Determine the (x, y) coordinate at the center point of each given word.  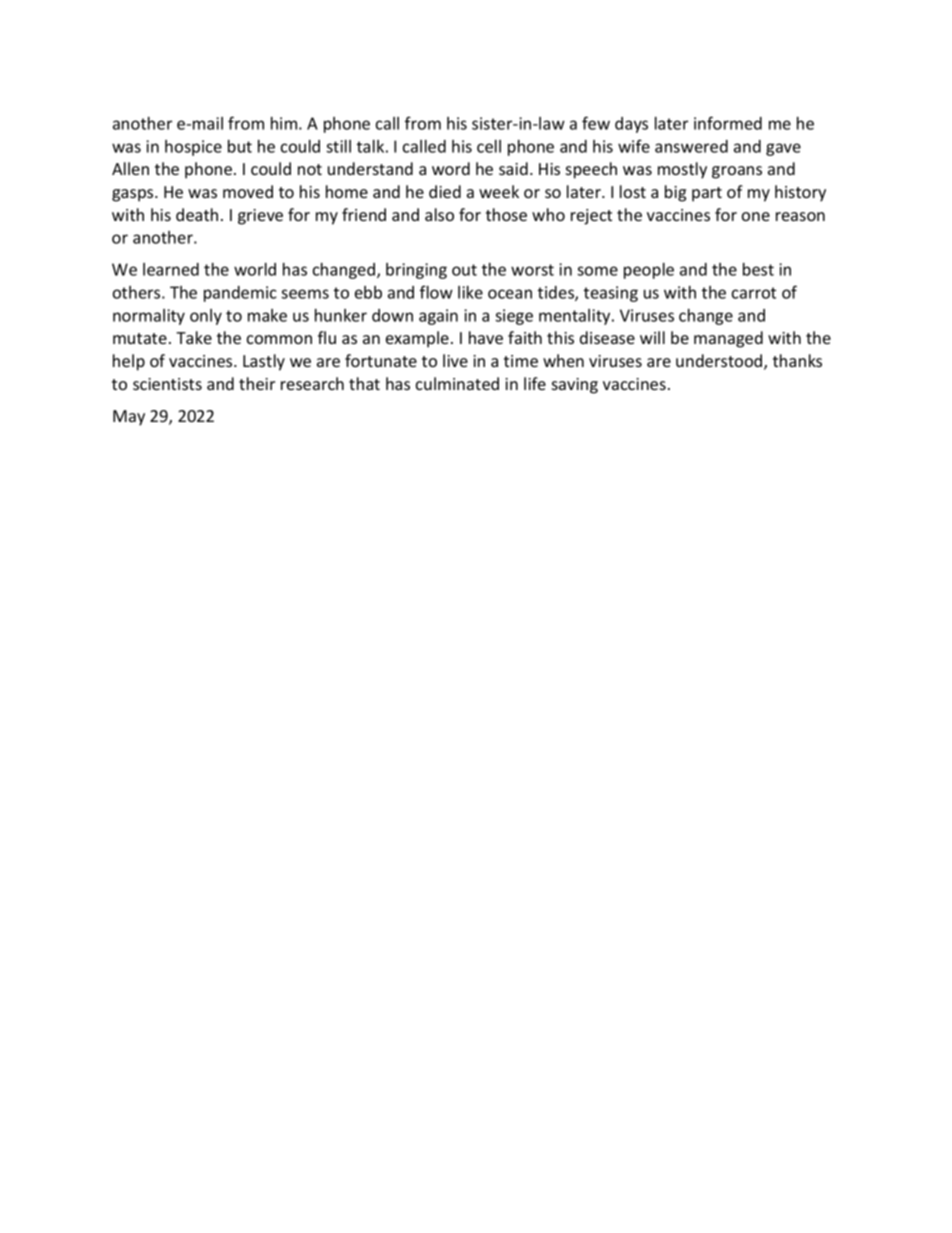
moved (248, 191)
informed (728, 123)
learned (171, 269)
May (129, 418)
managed (728, 339)
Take (194, 337)
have (486, 337)
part (707, 194)
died (445, 191)
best (758, 269)
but (240, 146)
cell (489, 146)
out (464, 270)
